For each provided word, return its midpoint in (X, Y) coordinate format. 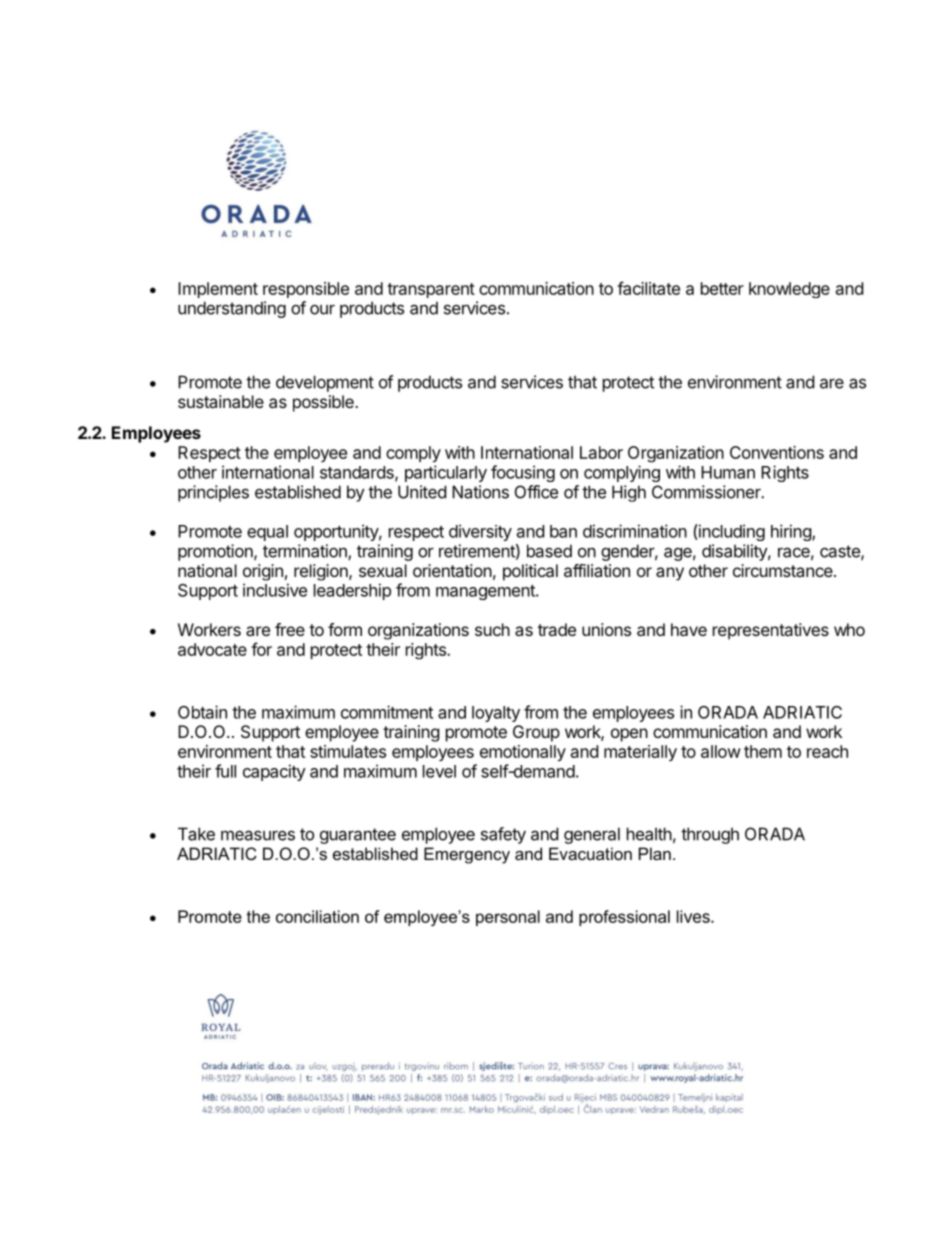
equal (267, 533)
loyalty (496, 714)
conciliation (317, 916)
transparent (431, 290)
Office (536, 492)
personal (508, 918)
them (763, 751)
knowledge (789, 290)
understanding (232, 309)
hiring (792, 532)
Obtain (202, 712)
